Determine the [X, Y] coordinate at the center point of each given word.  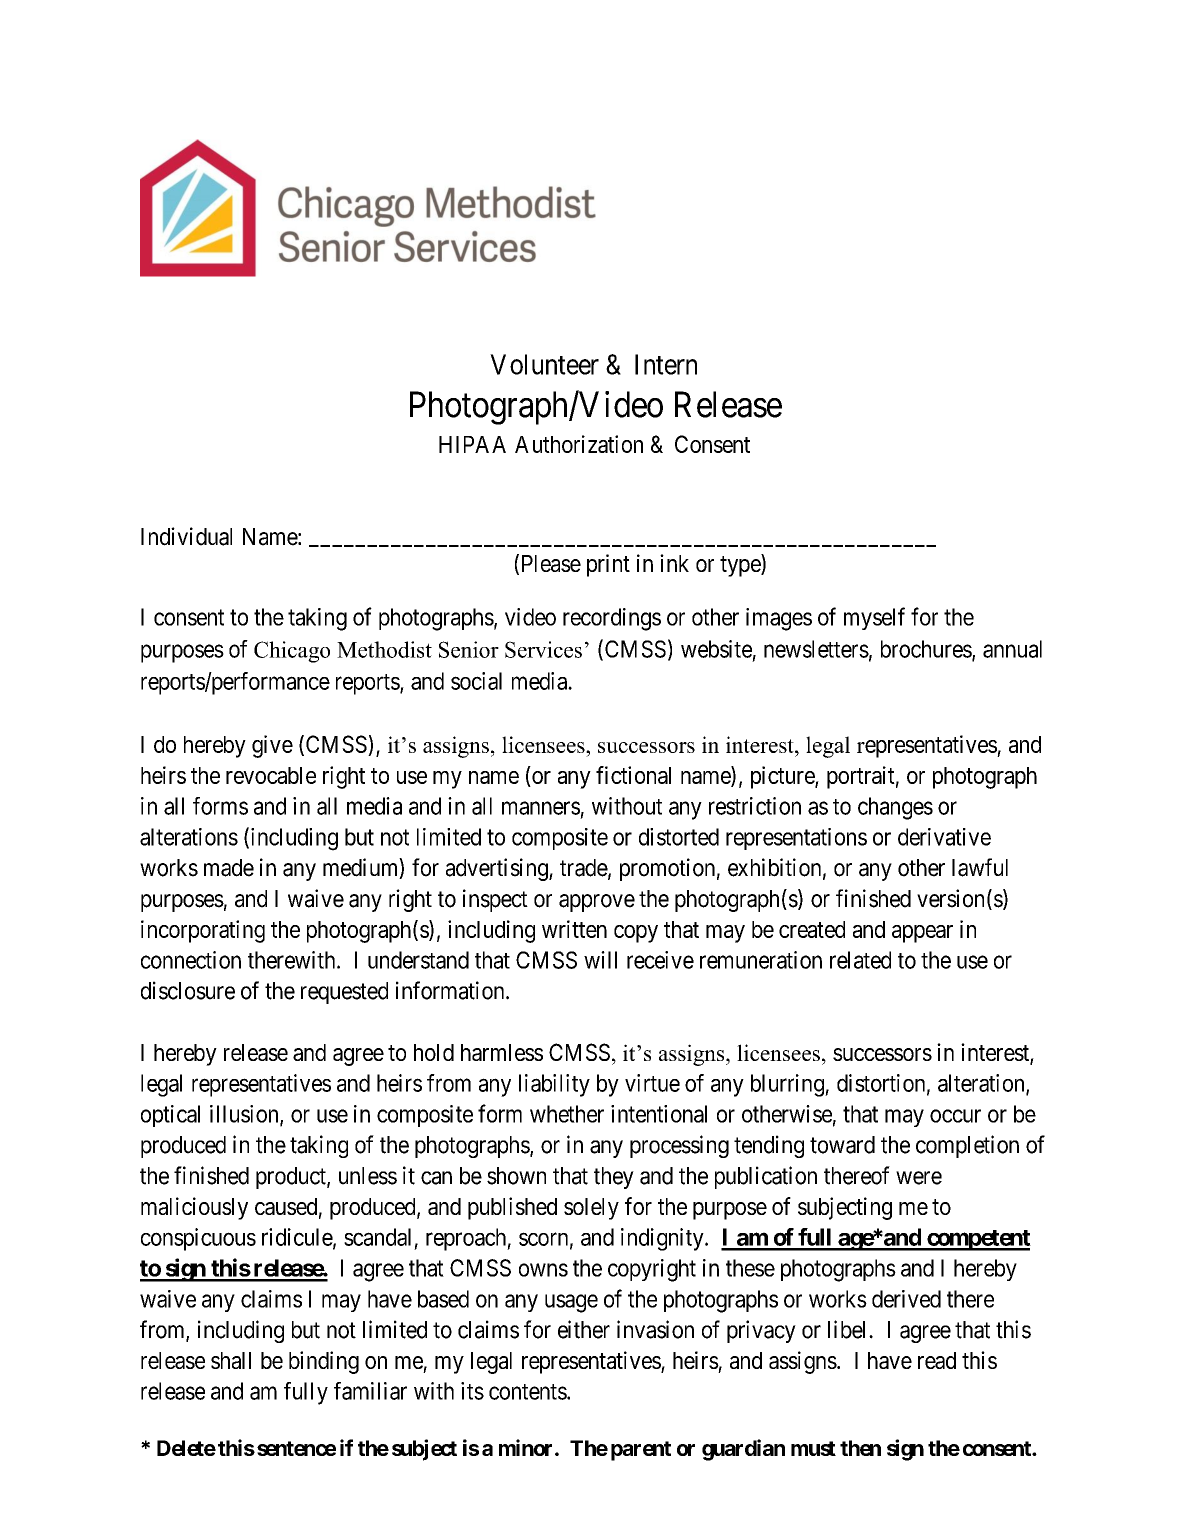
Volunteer [544, 364]
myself [874, 618]
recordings [612, 619]
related [860, 960]
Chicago [292, 652]
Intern [666, 364]
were [919, 1178]
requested [344, 993]
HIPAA [472, 444]
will [600, 960]
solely [591, 1209]
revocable [271, 775]
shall [231, 1360]
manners [541, 808]
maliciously [194, 1208]
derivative [944, 837]
